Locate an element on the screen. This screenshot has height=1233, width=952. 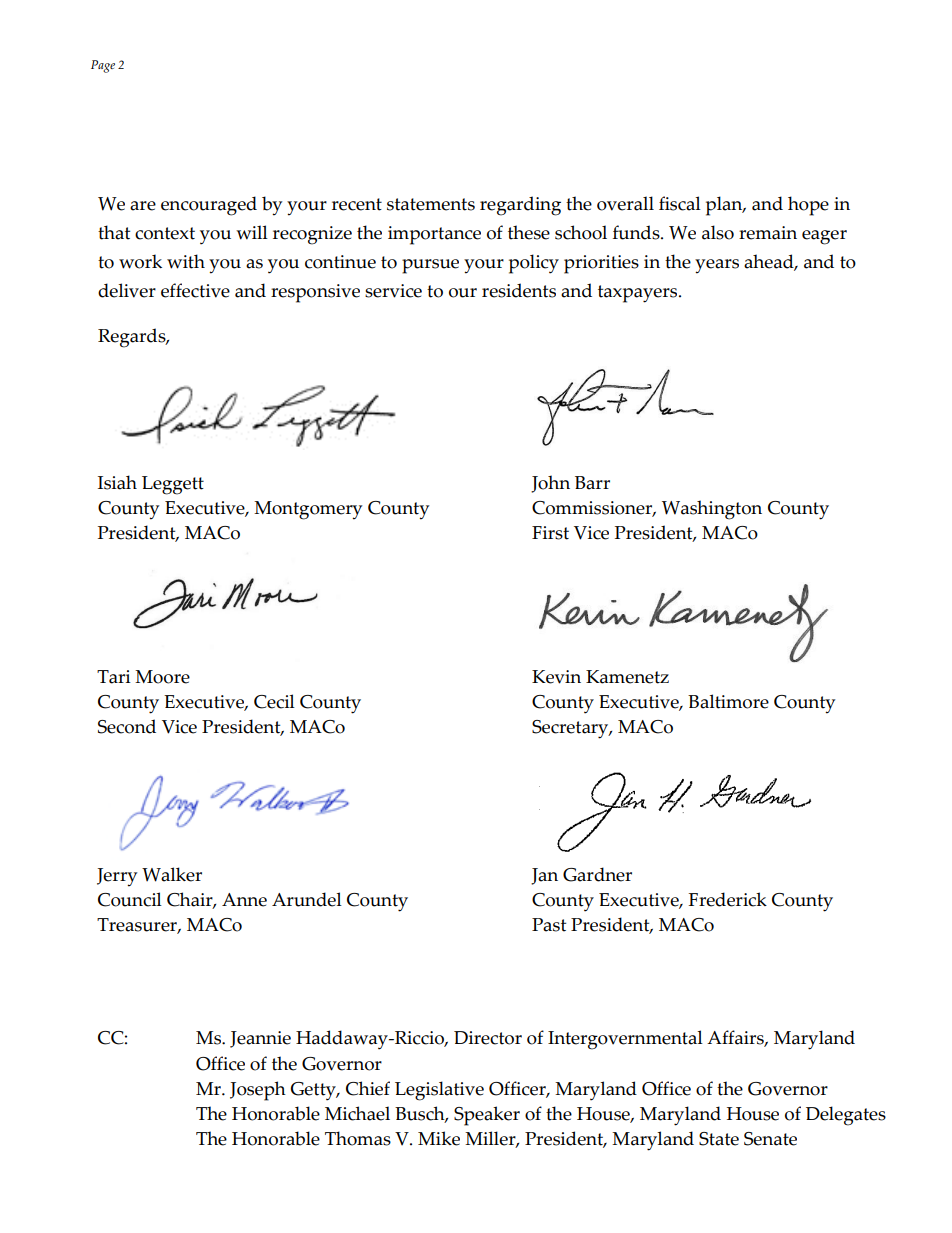
Page is located at coordinates (103, 66).
